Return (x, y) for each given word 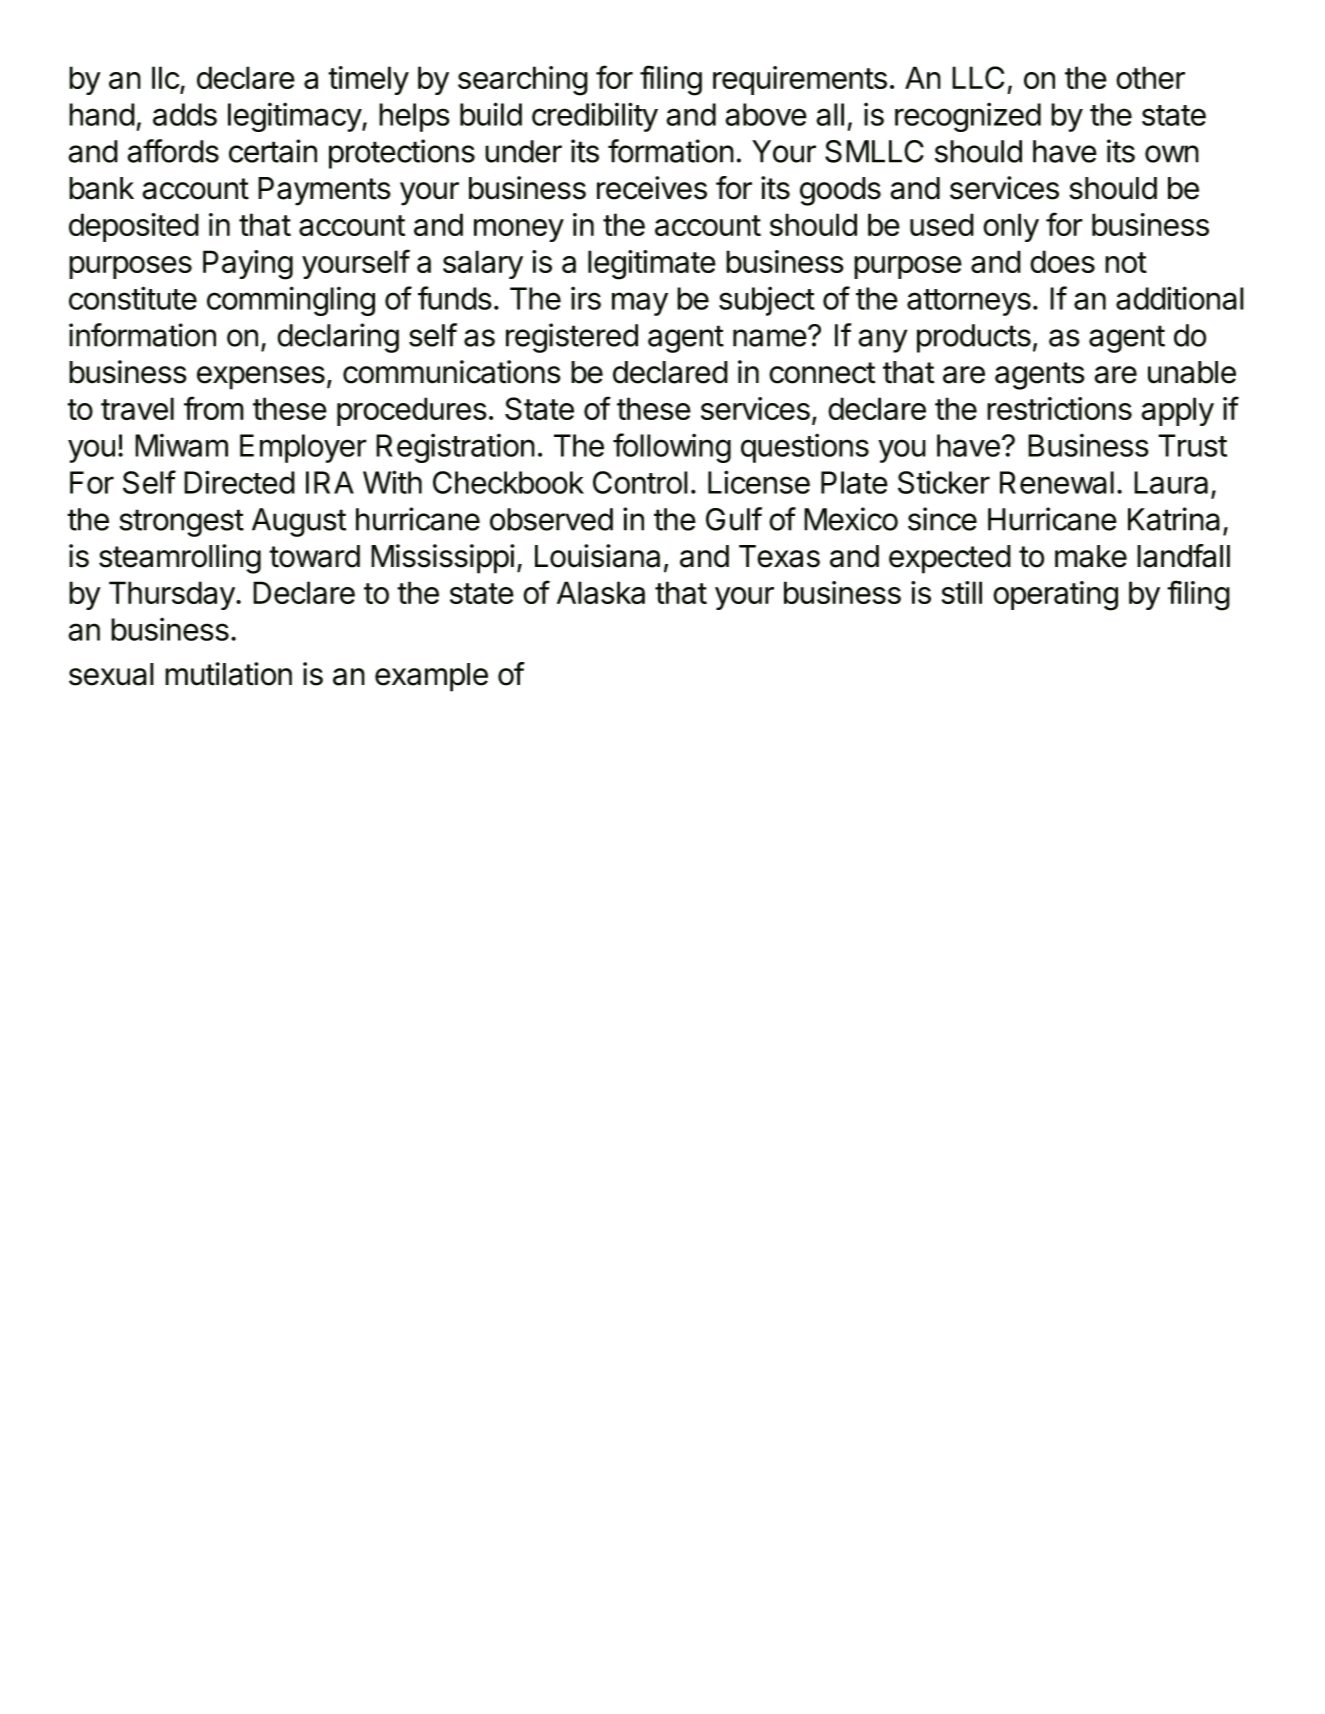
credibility (595, 117)
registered (572, 338)
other (1150, 77)
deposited (134, 227)
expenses (261, 378)
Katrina (1174, 519)
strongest (181, 523)
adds (185, 114)
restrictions (1059, 408)
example (431, 677)
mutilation (228, 674)
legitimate (652, 265)
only (1011, 227)
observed (551, 519)
